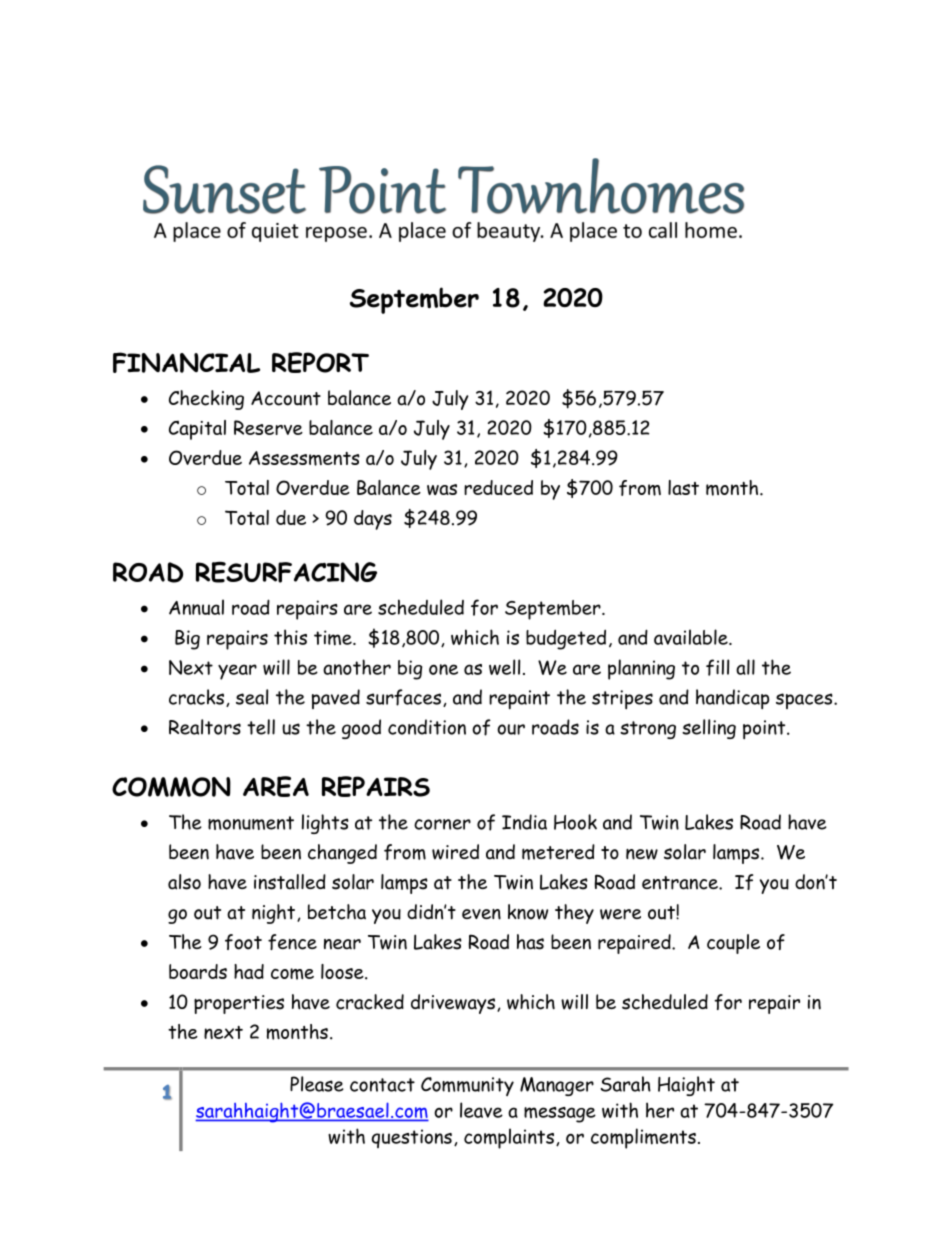 This document has width=952, height=1233. What do you see at coordinates (442, 489) in the document?
I see `was` at bounding box center [442, 489].
